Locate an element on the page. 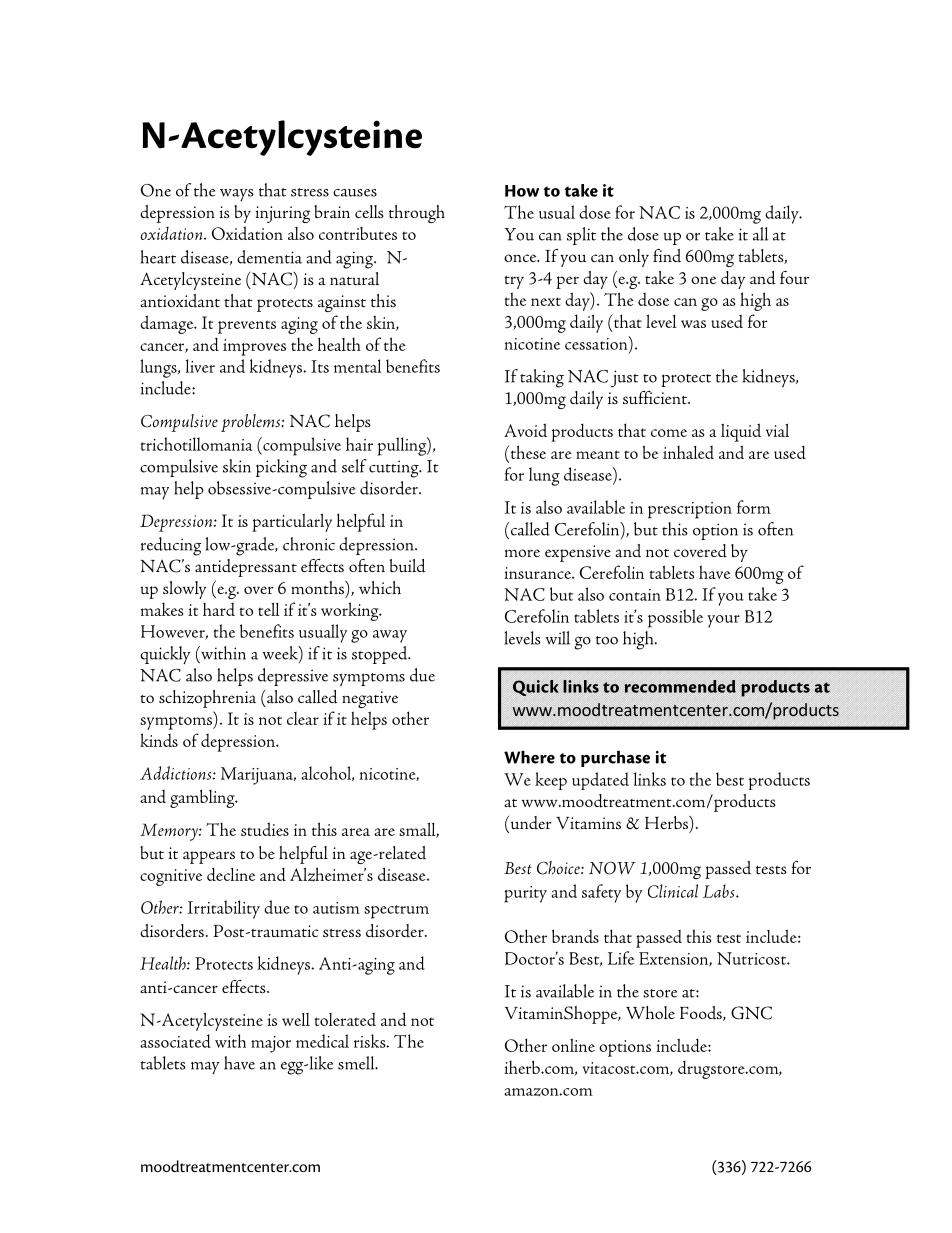 This image has width=952, height=1233. gambling is located at coordinates (203, 798).
